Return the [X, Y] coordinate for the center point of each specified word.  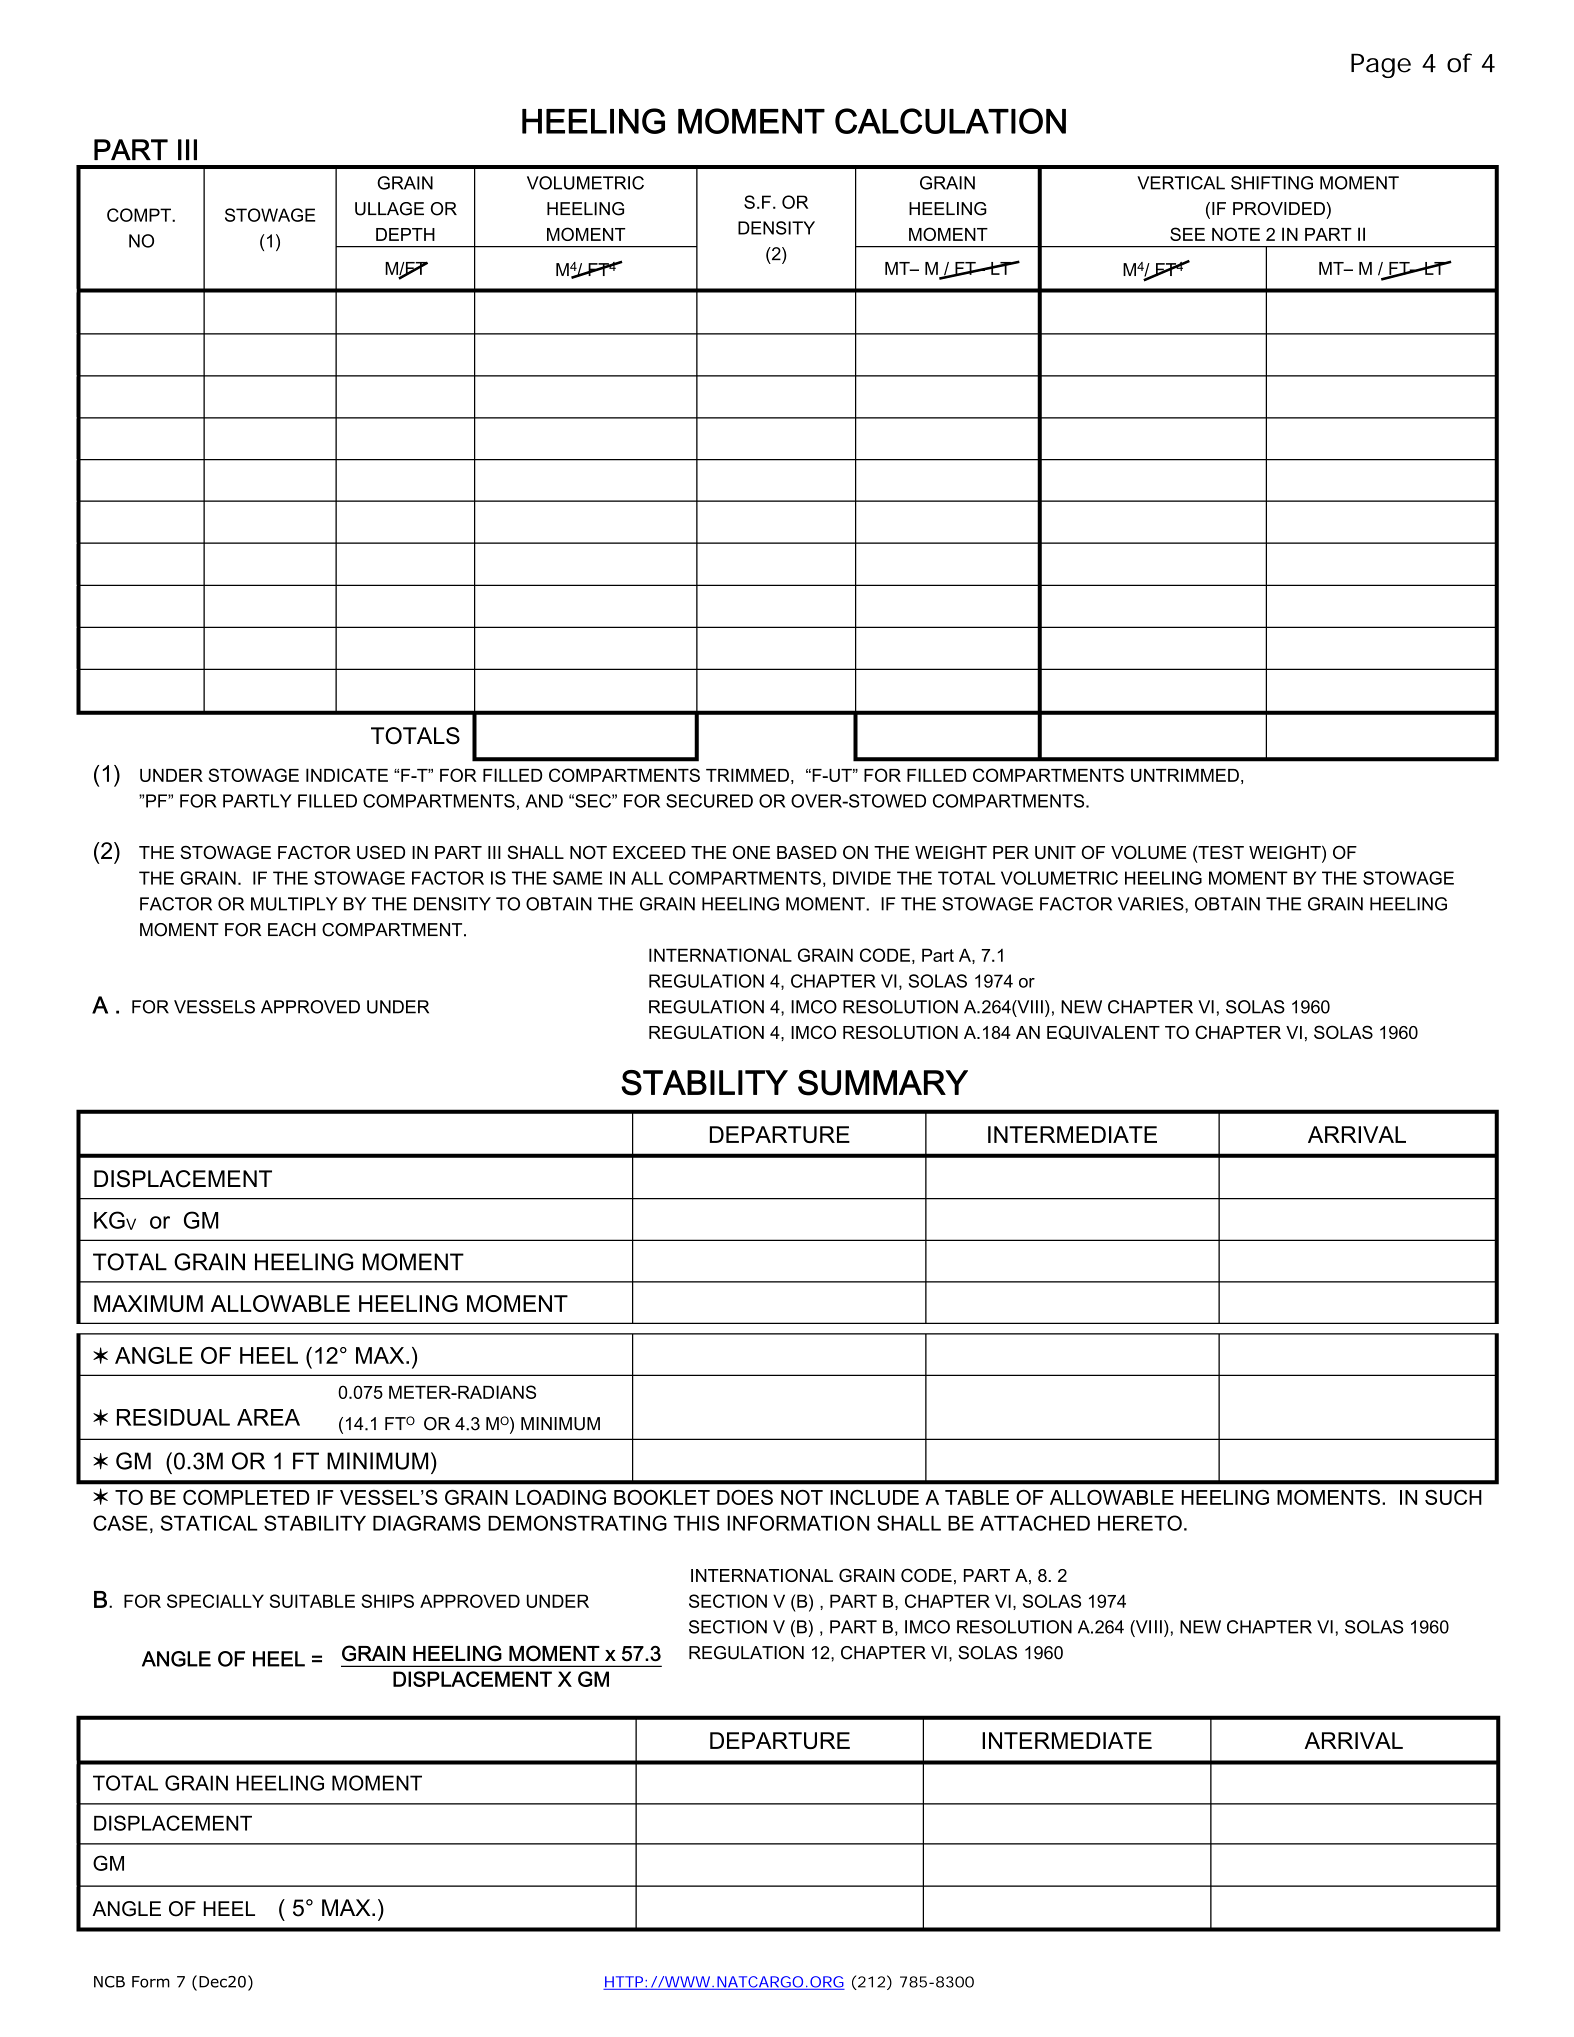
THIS [697, 1523]
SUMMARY [883, 1083]
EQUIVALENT [1103, 1032]
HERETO [1140, 1523]
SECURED [709, 801]
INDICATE [347, 775]
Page [1381, 65]
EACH [292, 930]
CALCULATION [950, 121]
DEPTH [405, 234]
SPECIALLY [215, 1601]
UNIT [1055, 852]
